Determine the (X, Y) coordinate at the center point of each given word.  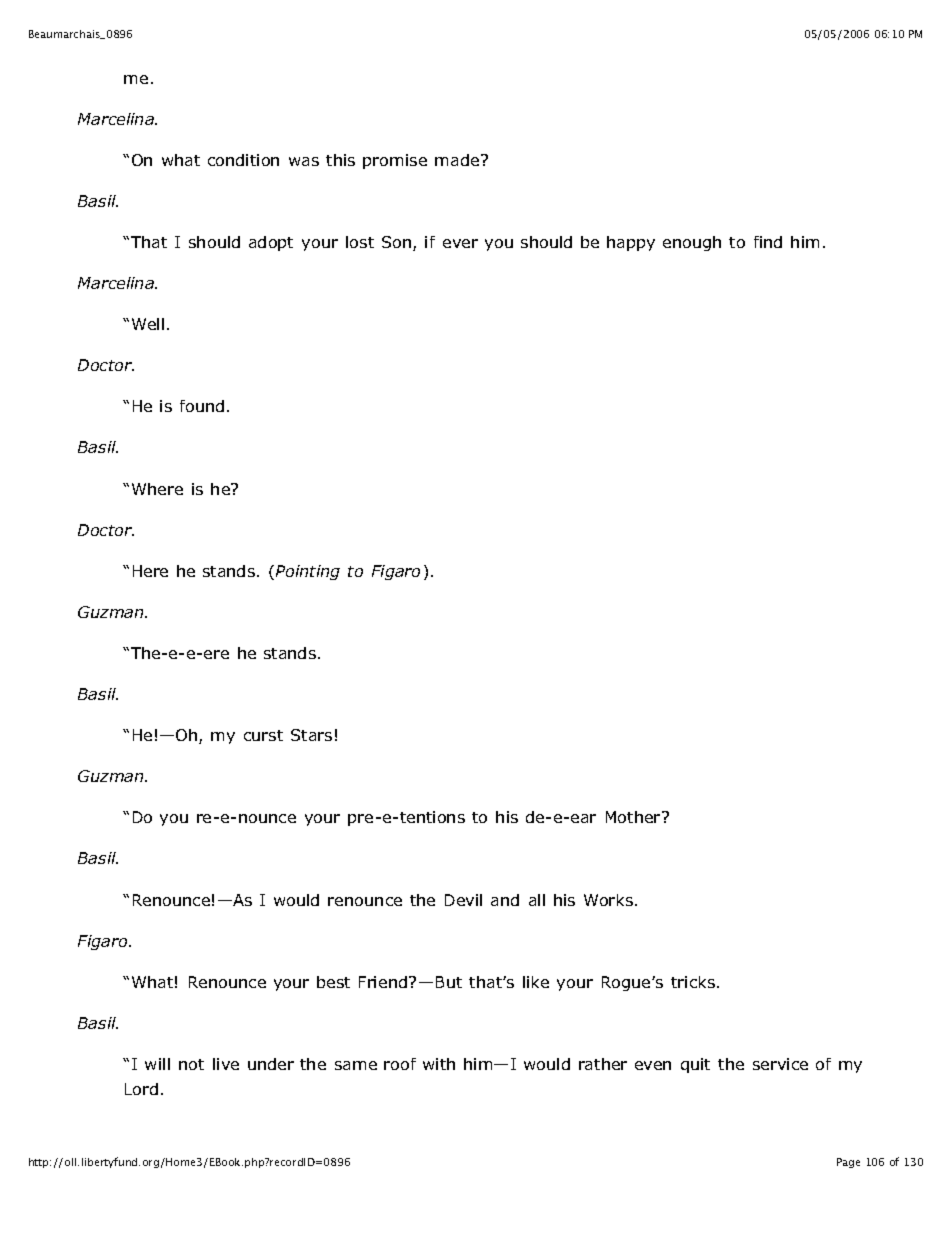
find (768, 242)
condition (243, 160)
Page (848, 1163)
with (439, 1064)
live (226, 1064)
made (458, 160)
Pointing (308, 572)
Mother (634, 817)
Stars (311, 735)
